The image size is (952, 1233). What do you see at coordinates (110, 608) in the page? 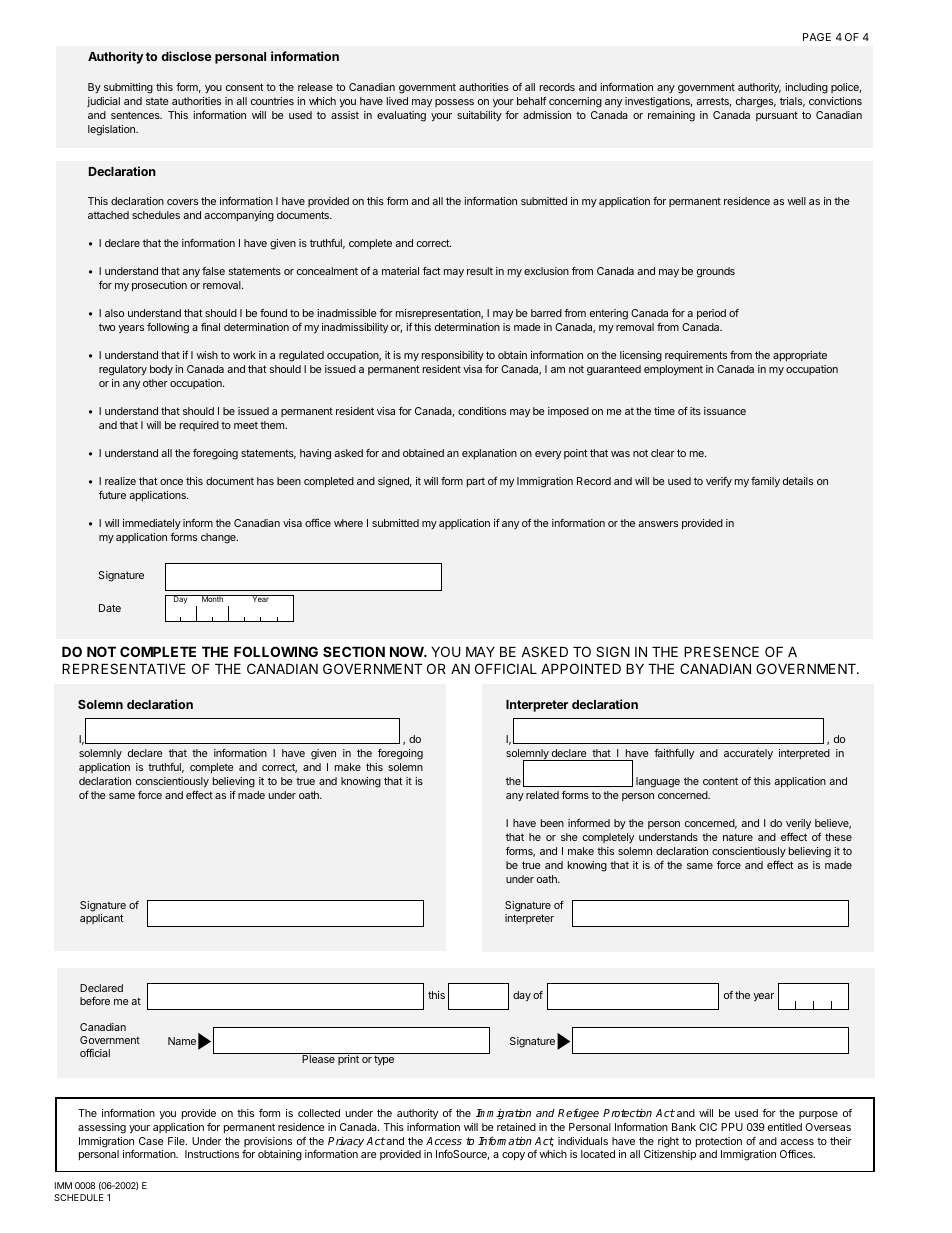
I see `Date` at bounding box center [110, 608].
